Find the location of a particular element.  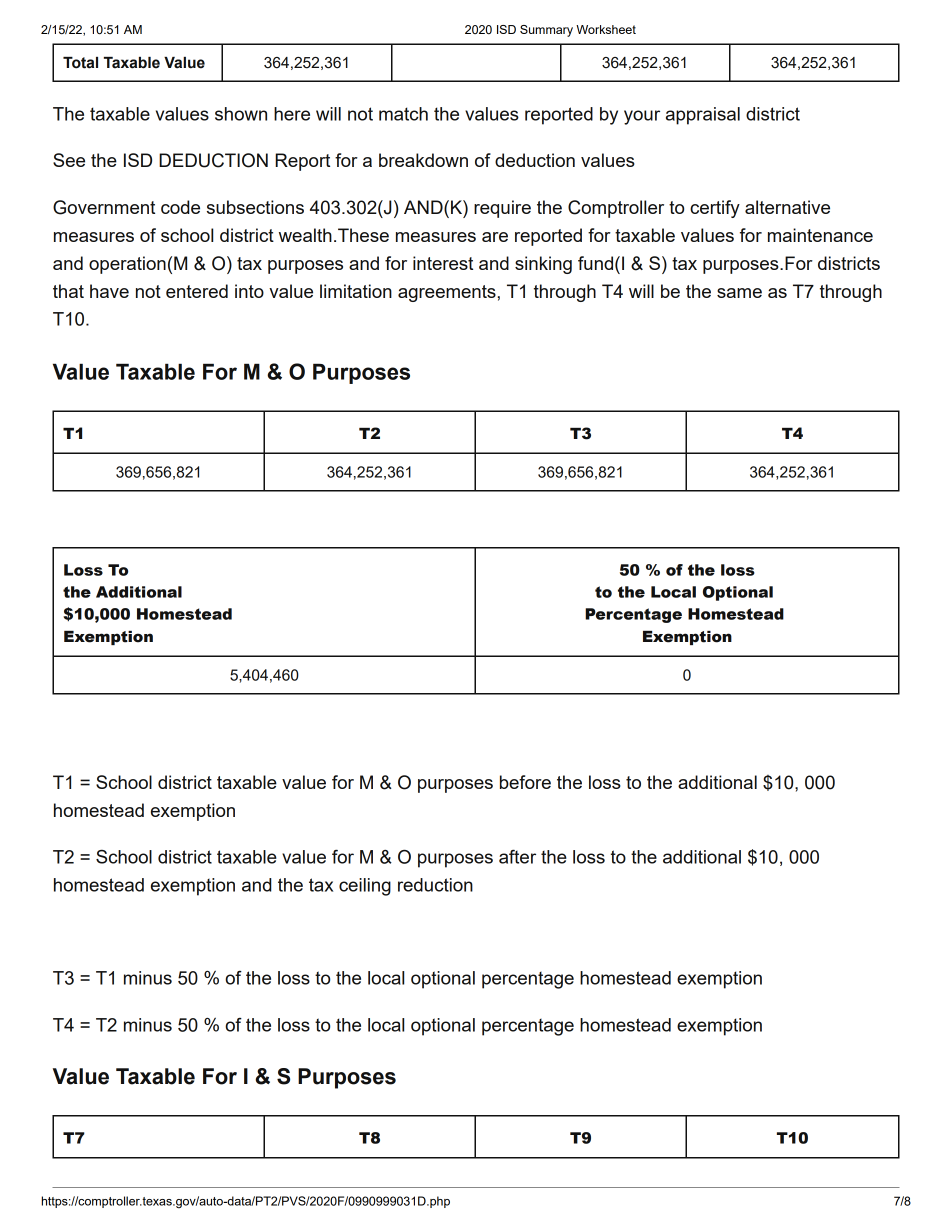

before is located at coordinates (525, 782).
